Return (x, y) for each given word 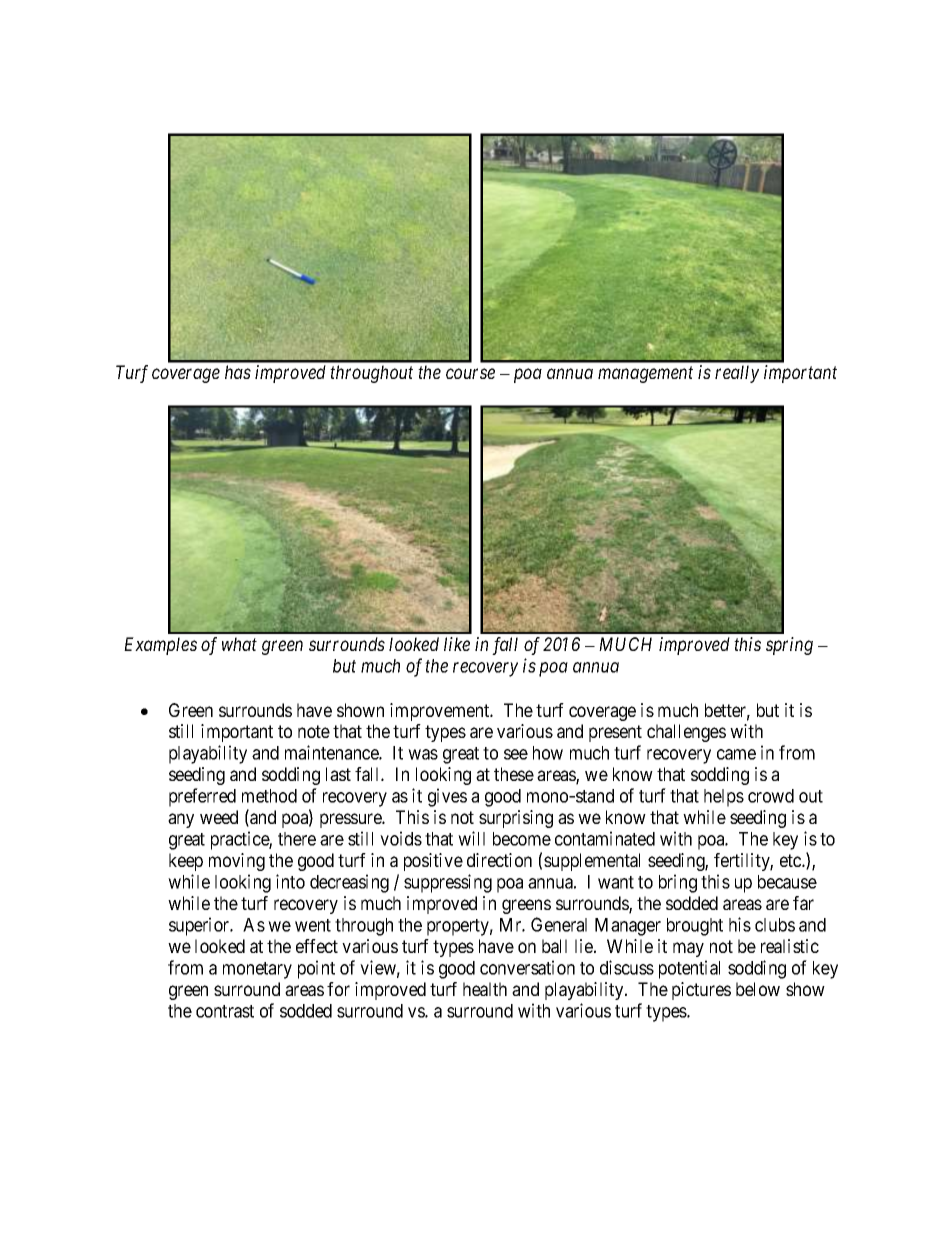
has (238, 372)
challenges (686, 733)
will (471, 838)
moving (237, 862)
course (470, 374)
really (737, 374)
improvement (441, 712)
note (314, 731)
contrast (225, 1011)
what (239, 644)
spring (789, 646)
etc (791, 860)
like (457, 644)
